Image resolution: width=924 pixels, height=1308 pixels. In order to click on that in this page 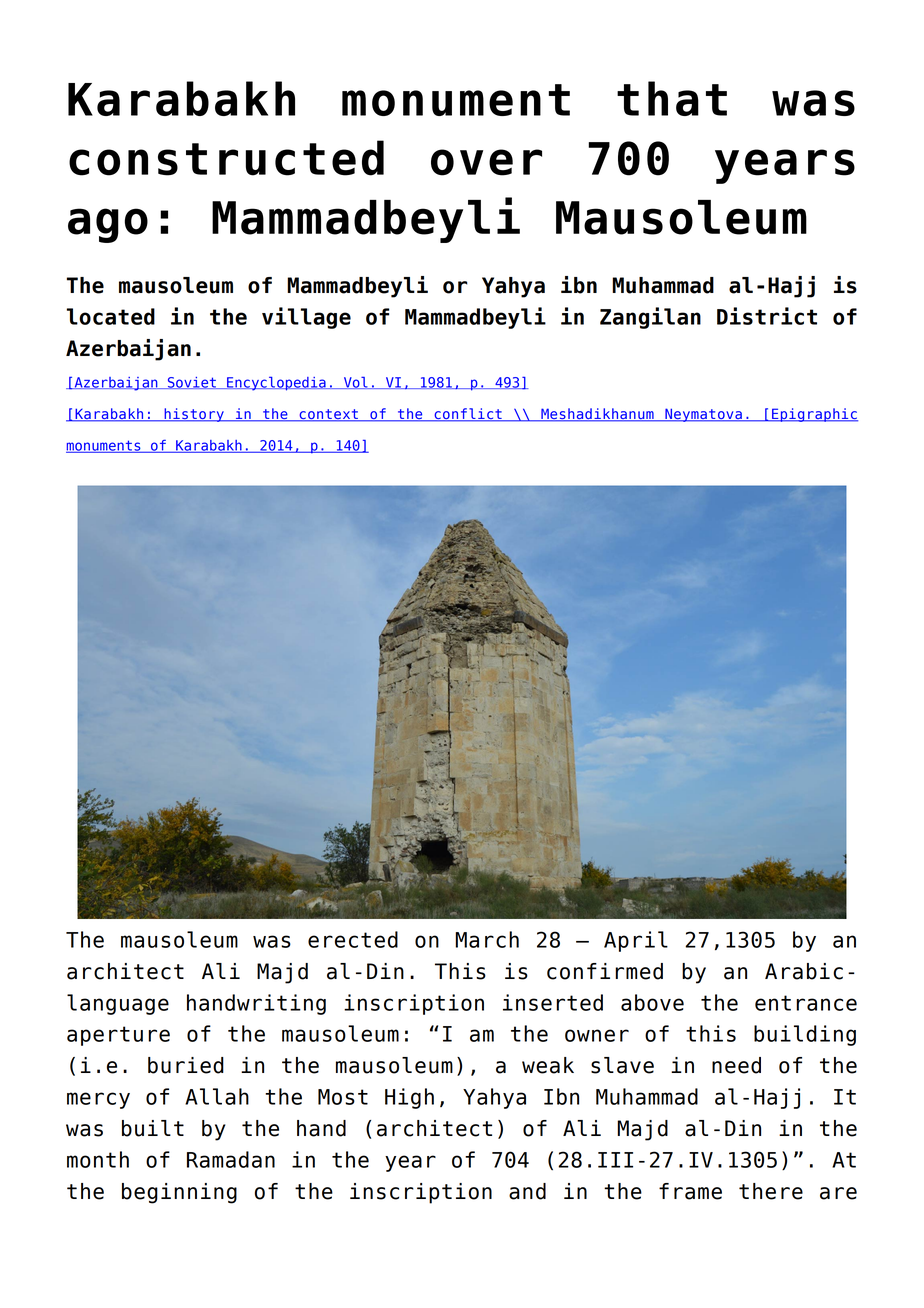, I will do `click(672, 98)`.
